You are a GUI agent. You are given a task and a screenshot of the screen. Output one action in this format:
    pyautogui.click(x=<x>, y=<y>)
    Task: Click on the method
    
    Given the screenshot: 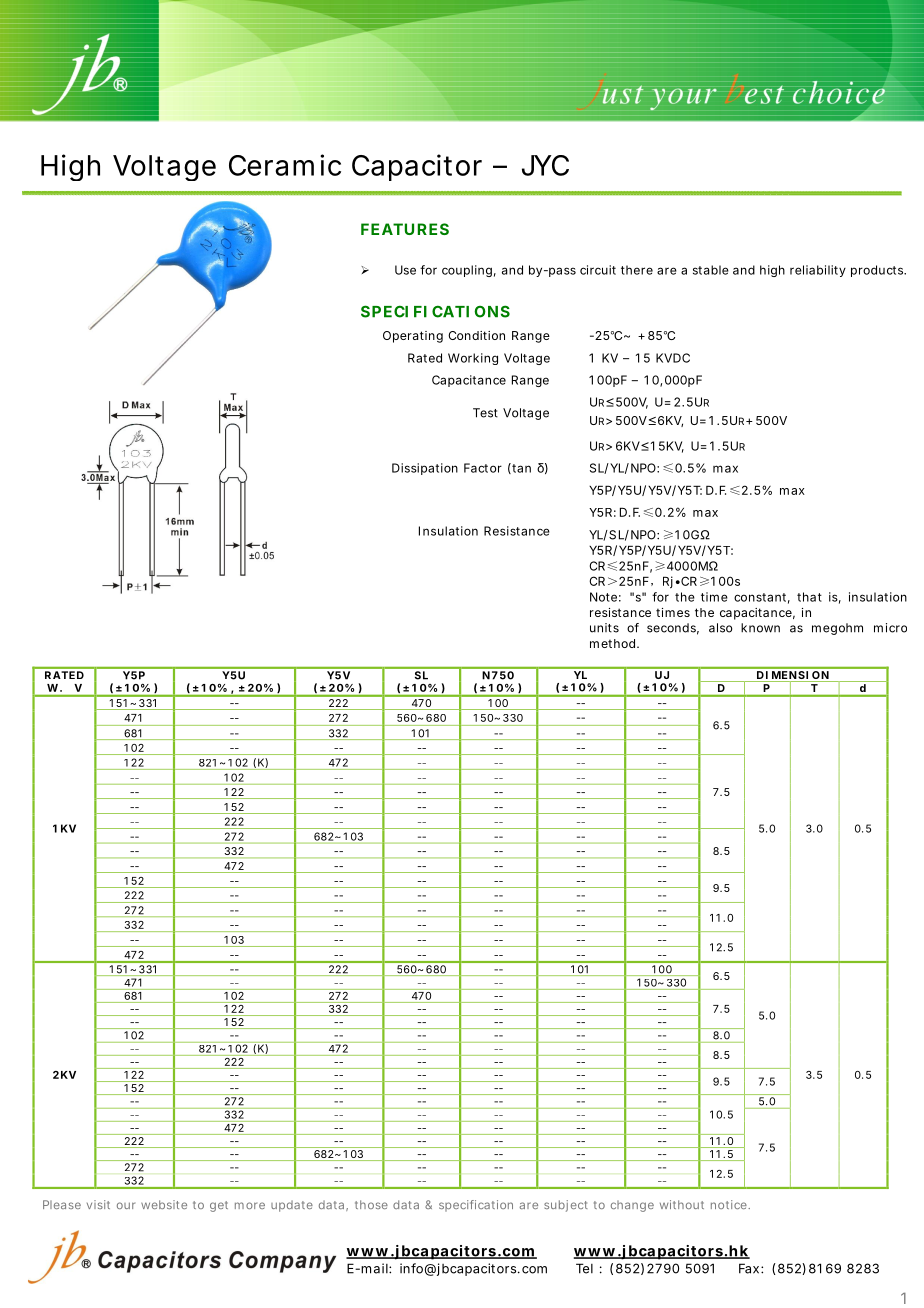 What is the action you would take?
    pyautogui.click(x=612, y=643)
